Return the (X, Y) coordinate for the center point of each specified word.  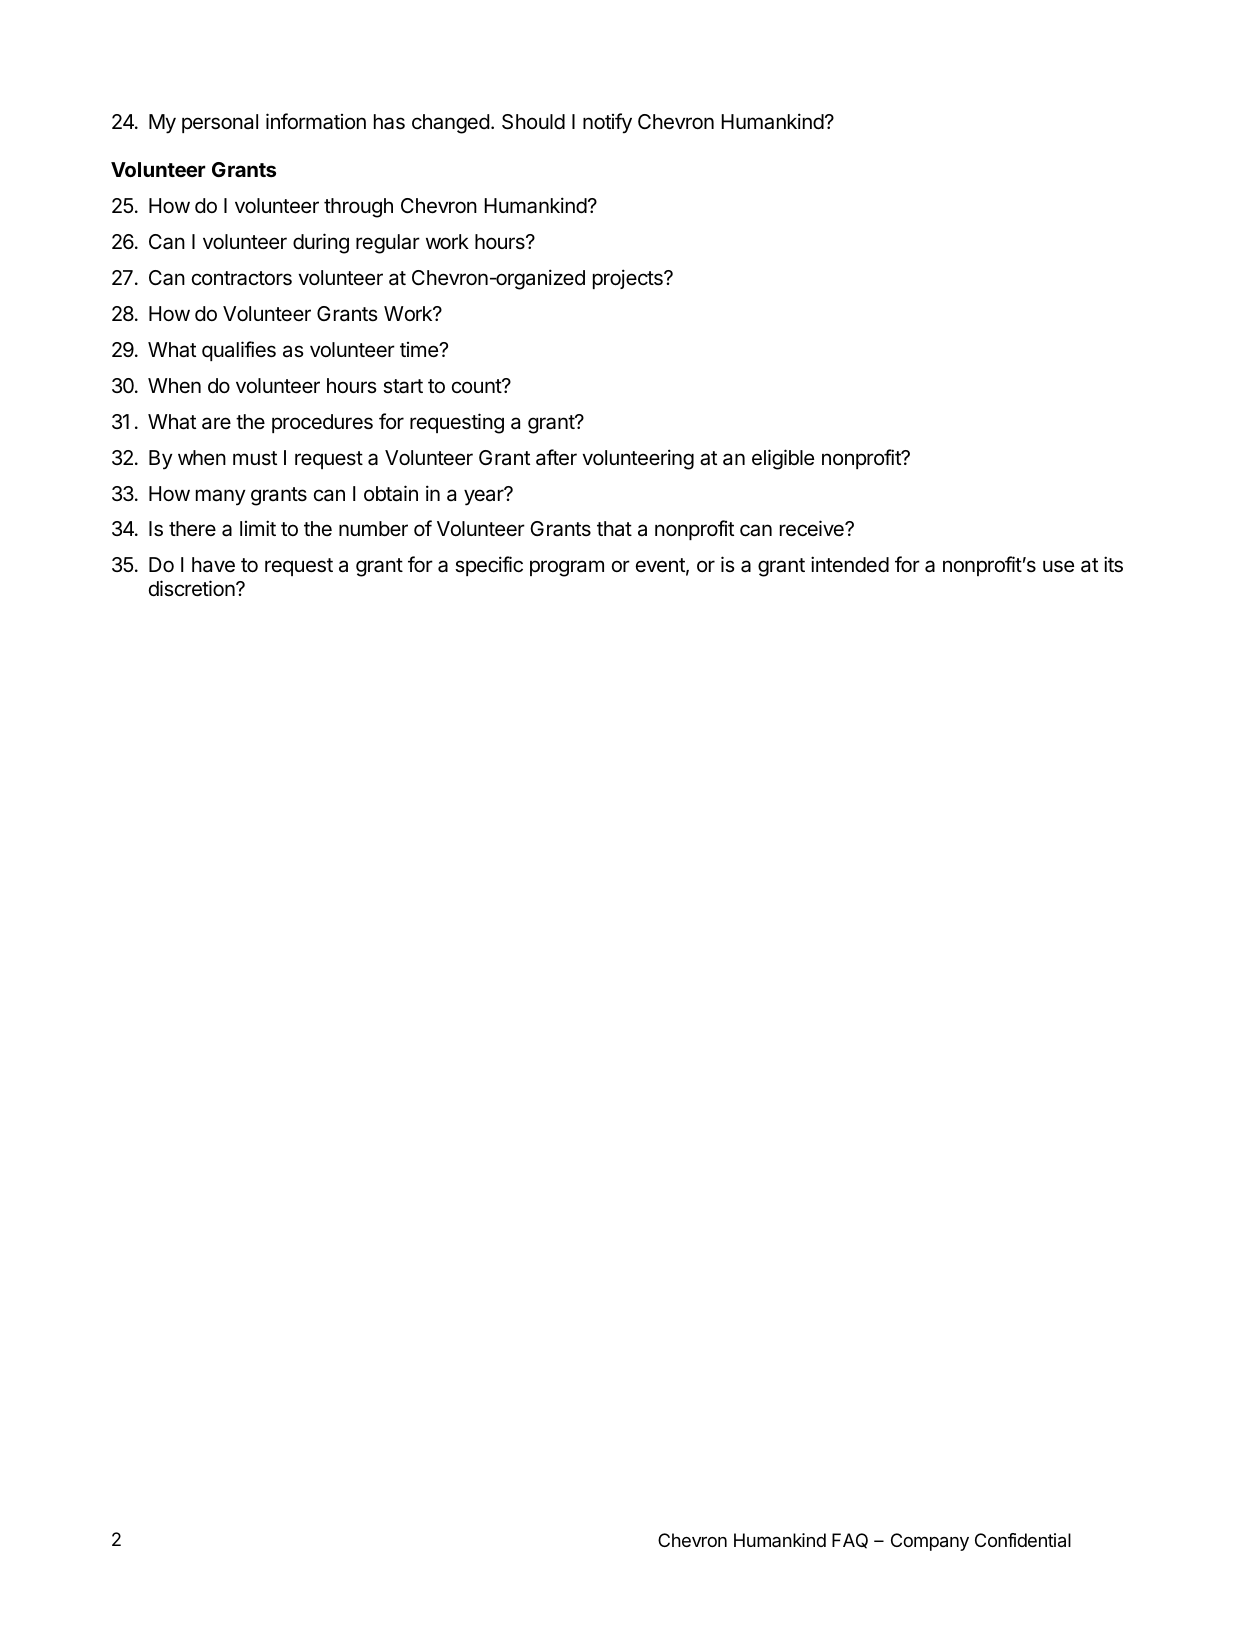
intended (850, 564)
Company (930, 1542)
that (614, 529)
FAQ (850, 1541)
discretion (193, 588)
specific (489, 566)
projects (629, 279)
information (316, 121)
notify (607, 123)
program (567, 568)
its (1113, 564)
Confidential (1023, 1540)
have (213, 565)
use (1058, 566)
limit (258, 528)
